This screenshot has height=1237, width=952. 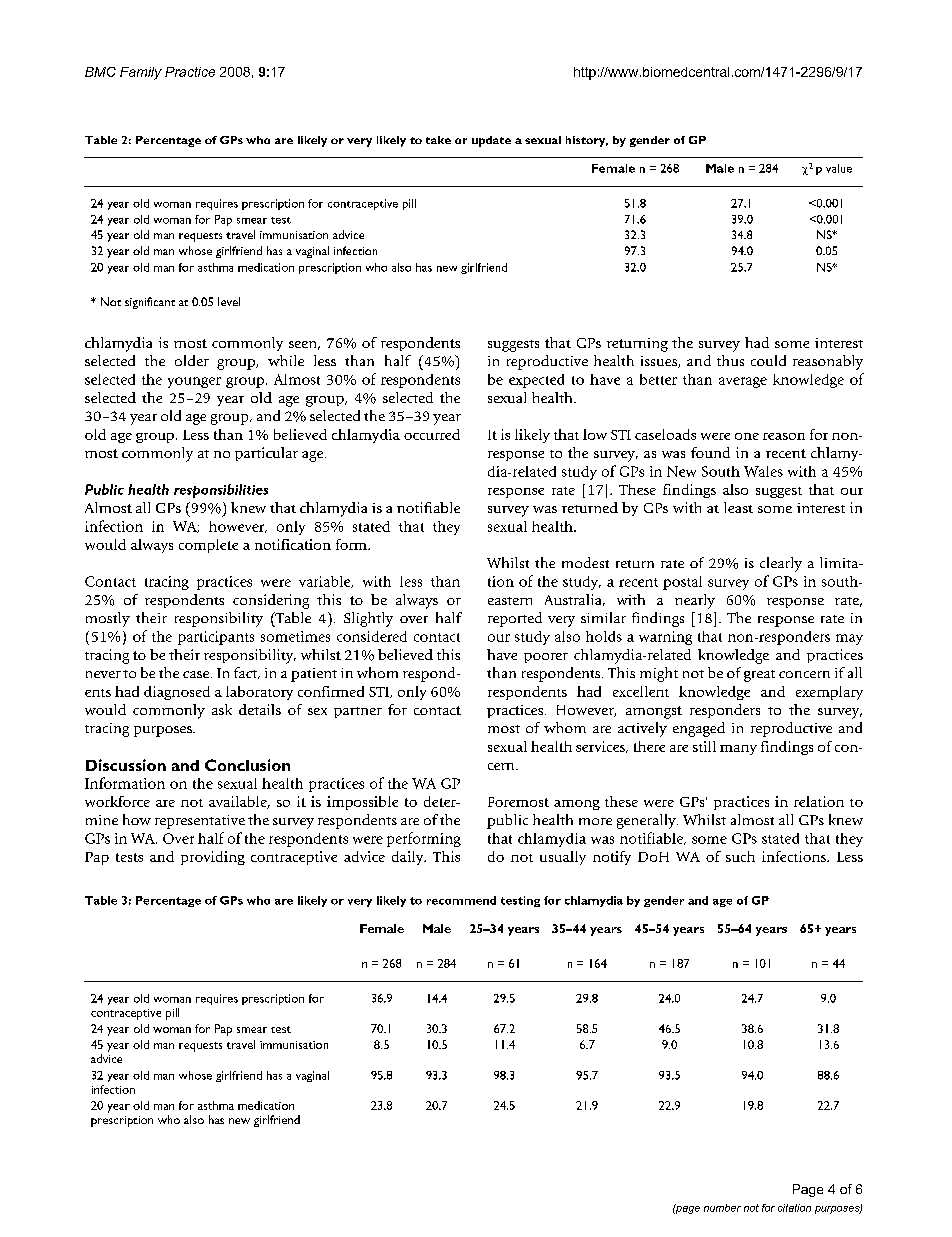 What do you see at coordinates (722, 1208) in the screenshot?
I see `number` at bounding box center [722, 1208].
